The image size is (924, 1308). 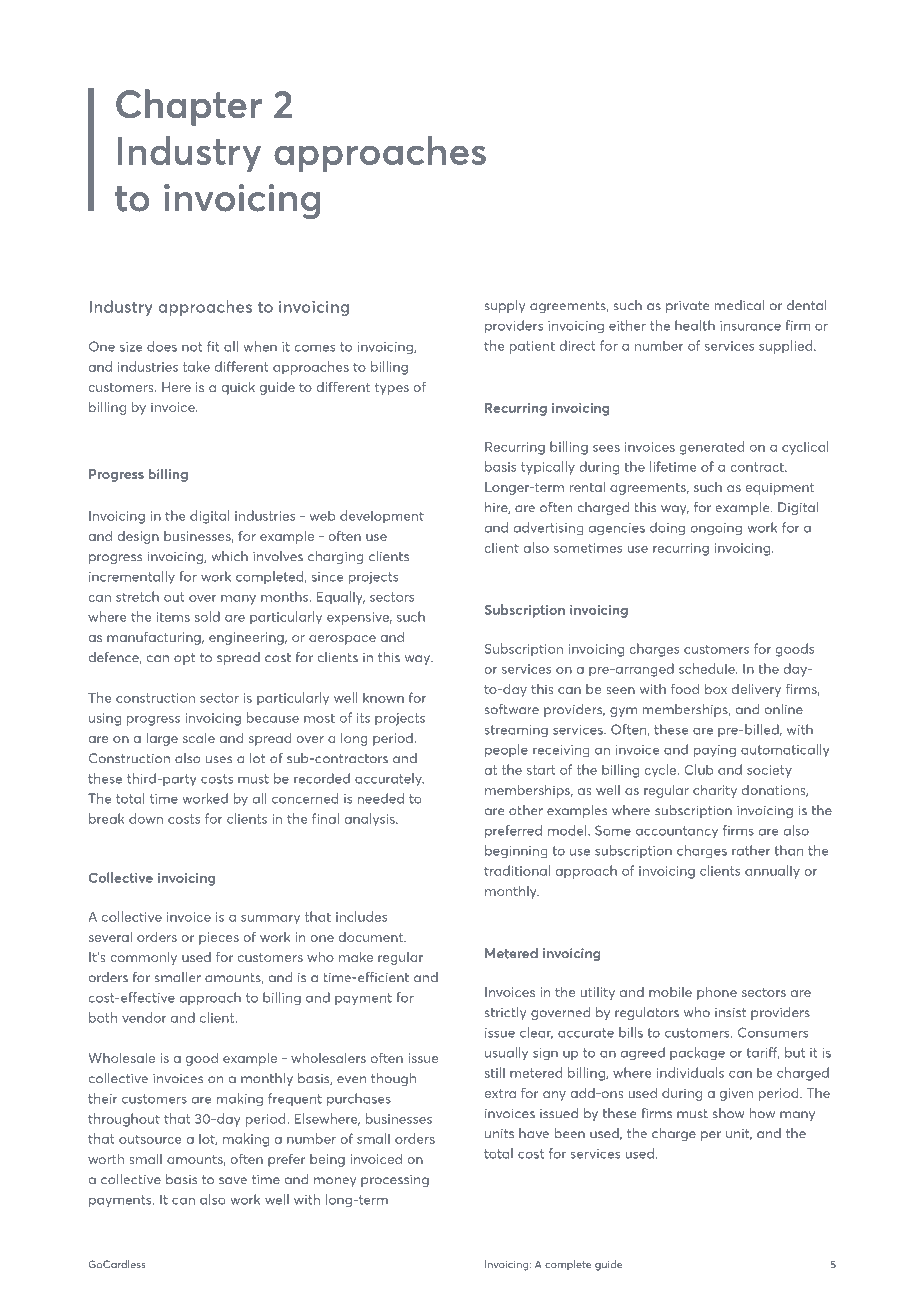 What do you see at coordinates (196, 366) in the screenshot?
I see `take` at bounding box center [196, 366].
